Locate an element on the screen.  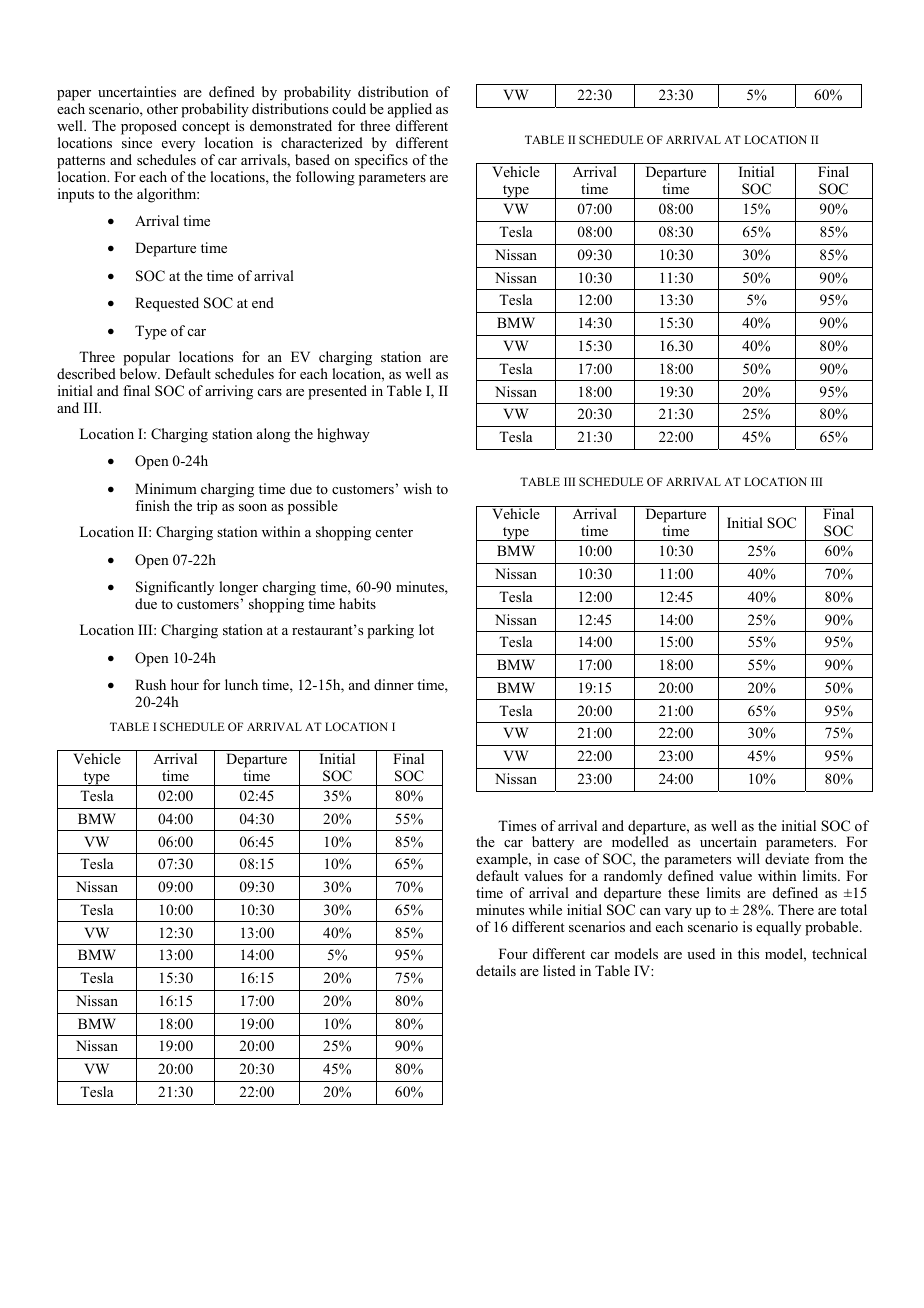
specifics is located at coordinates (381, 161).
